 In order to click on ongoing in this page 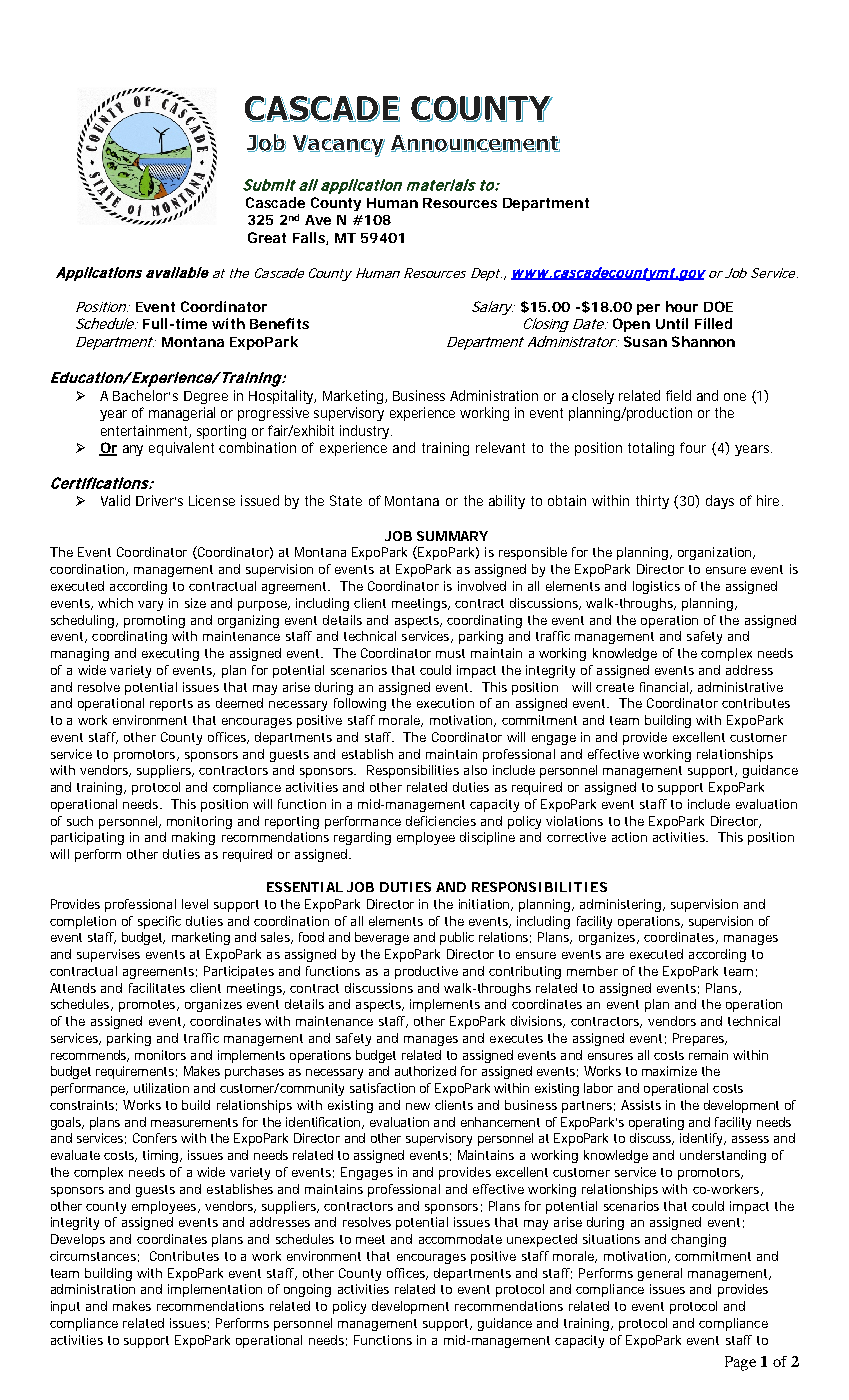, I will do `click(307, 1290)`.
